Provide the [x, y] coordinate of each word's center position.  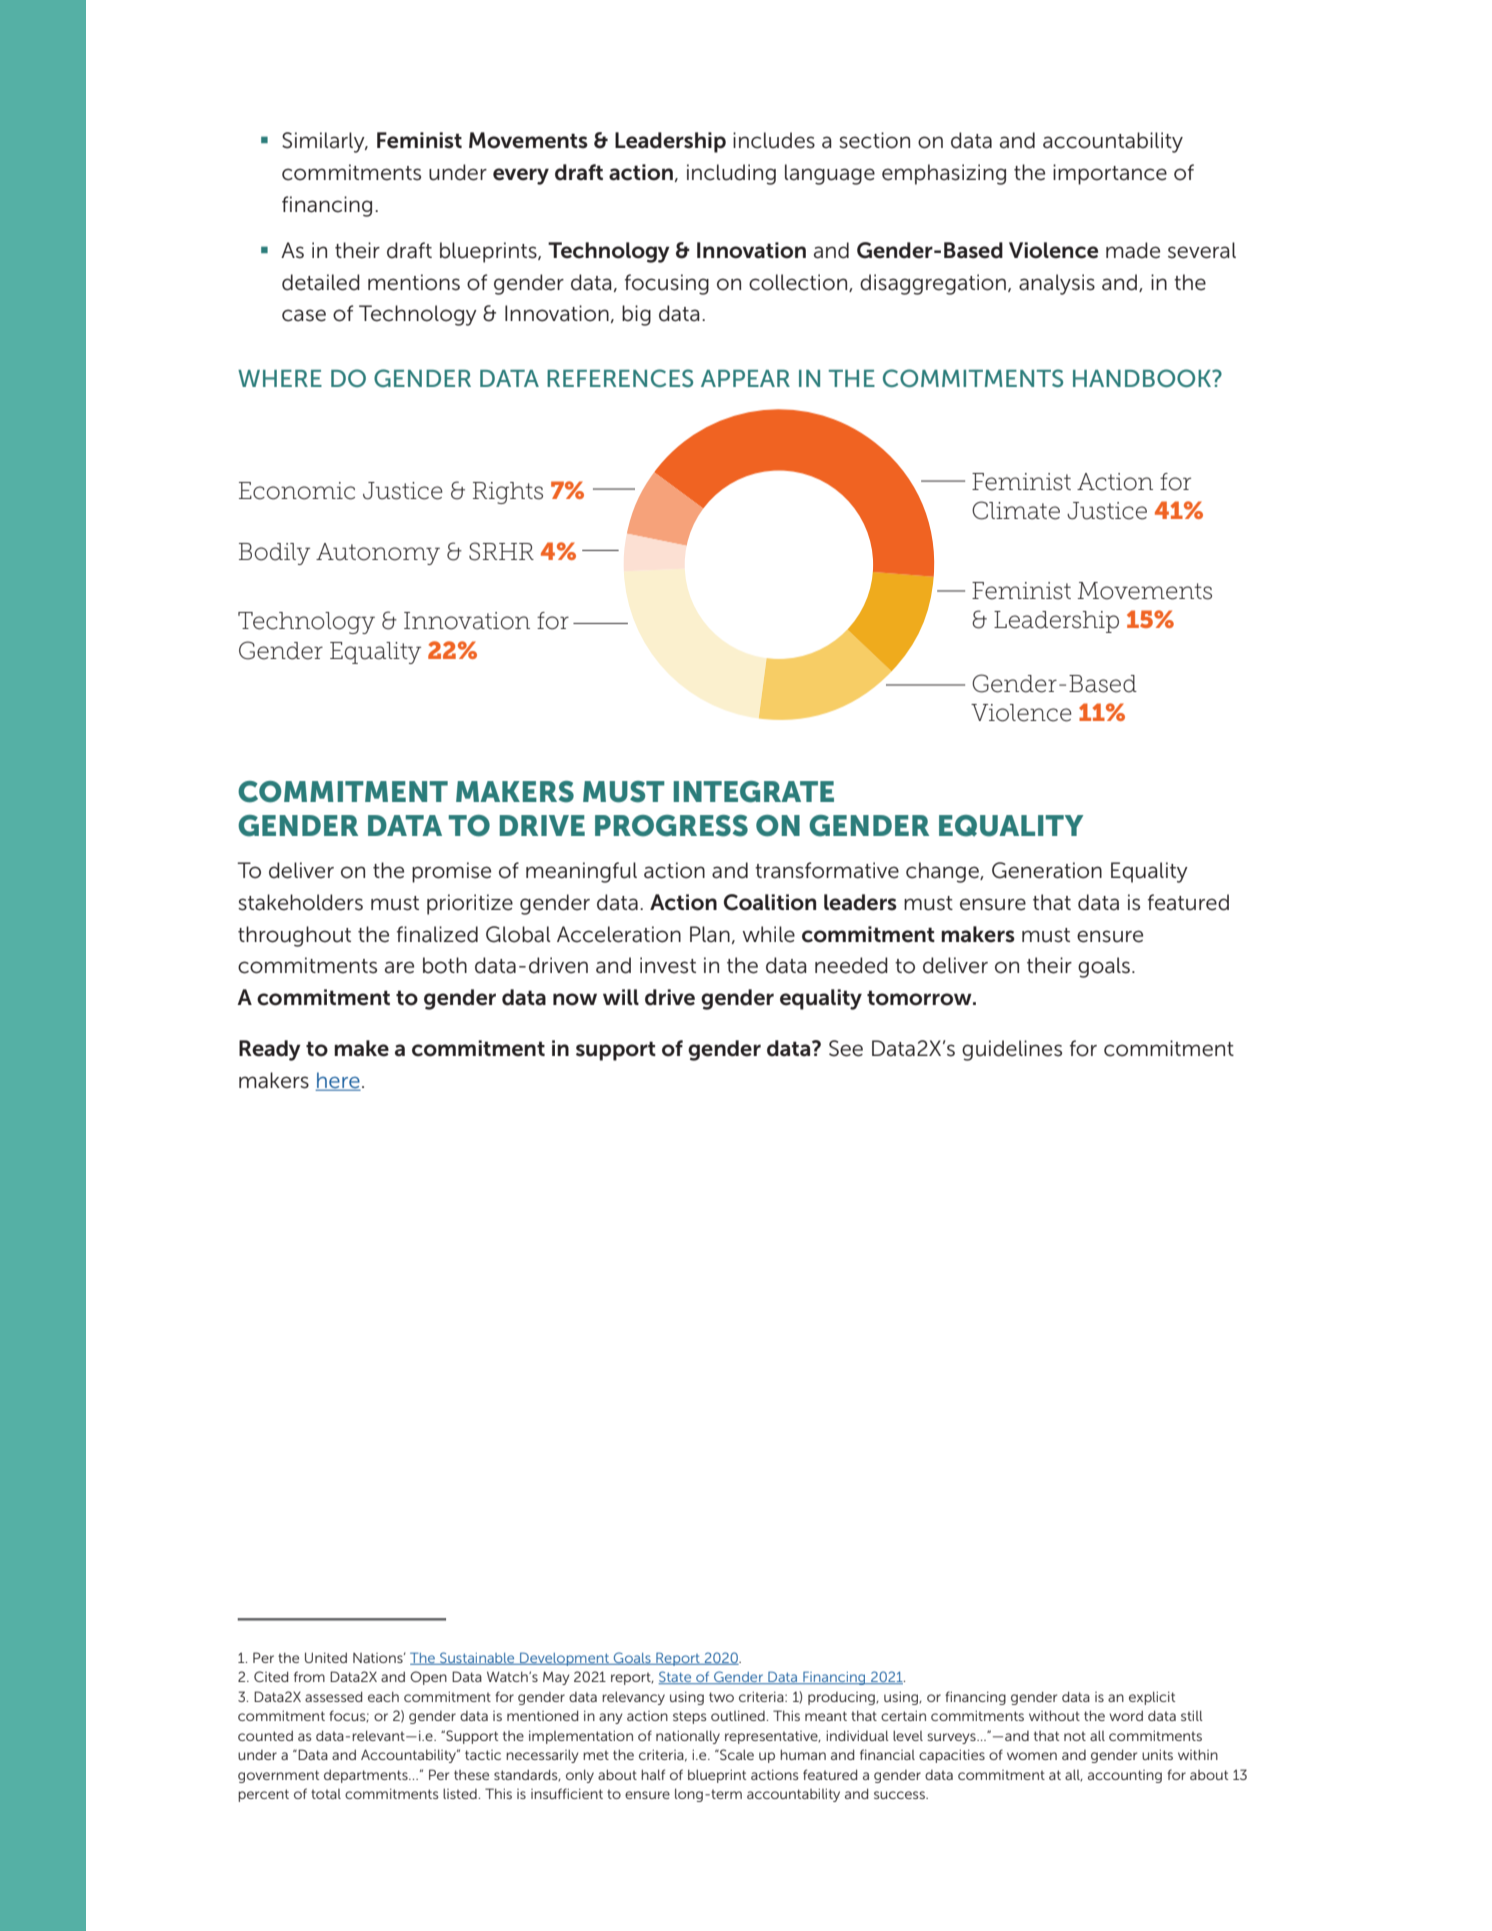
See [846, 1048]
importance [1110, 174]
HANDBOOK [1143, 378]
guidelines [1012, 1050]
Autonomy [378, 554]
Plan [710, 934]
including [731, 174]
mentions [414, 282]
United [326, 1657]
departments [367, 1776]
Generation [1047, 870]
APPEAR [745, 378]
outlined [739, 1715]
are [399, 967]
